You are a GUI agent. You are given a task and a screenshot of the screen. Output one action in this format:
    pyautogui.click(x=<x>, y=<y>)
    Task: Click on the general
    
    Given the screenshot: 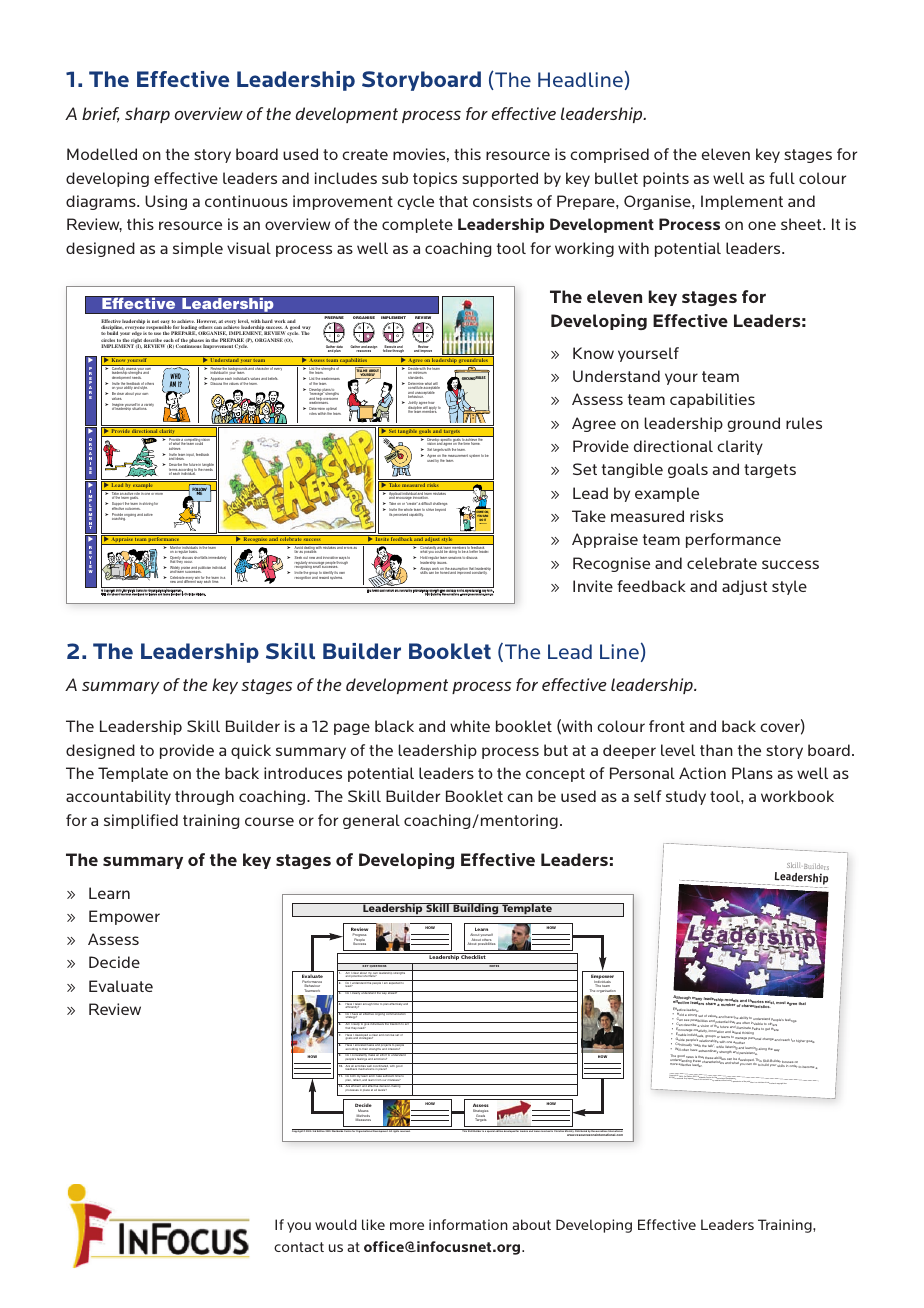 What is the action you would take?
    pyautogui.click(x=371, y=821)
